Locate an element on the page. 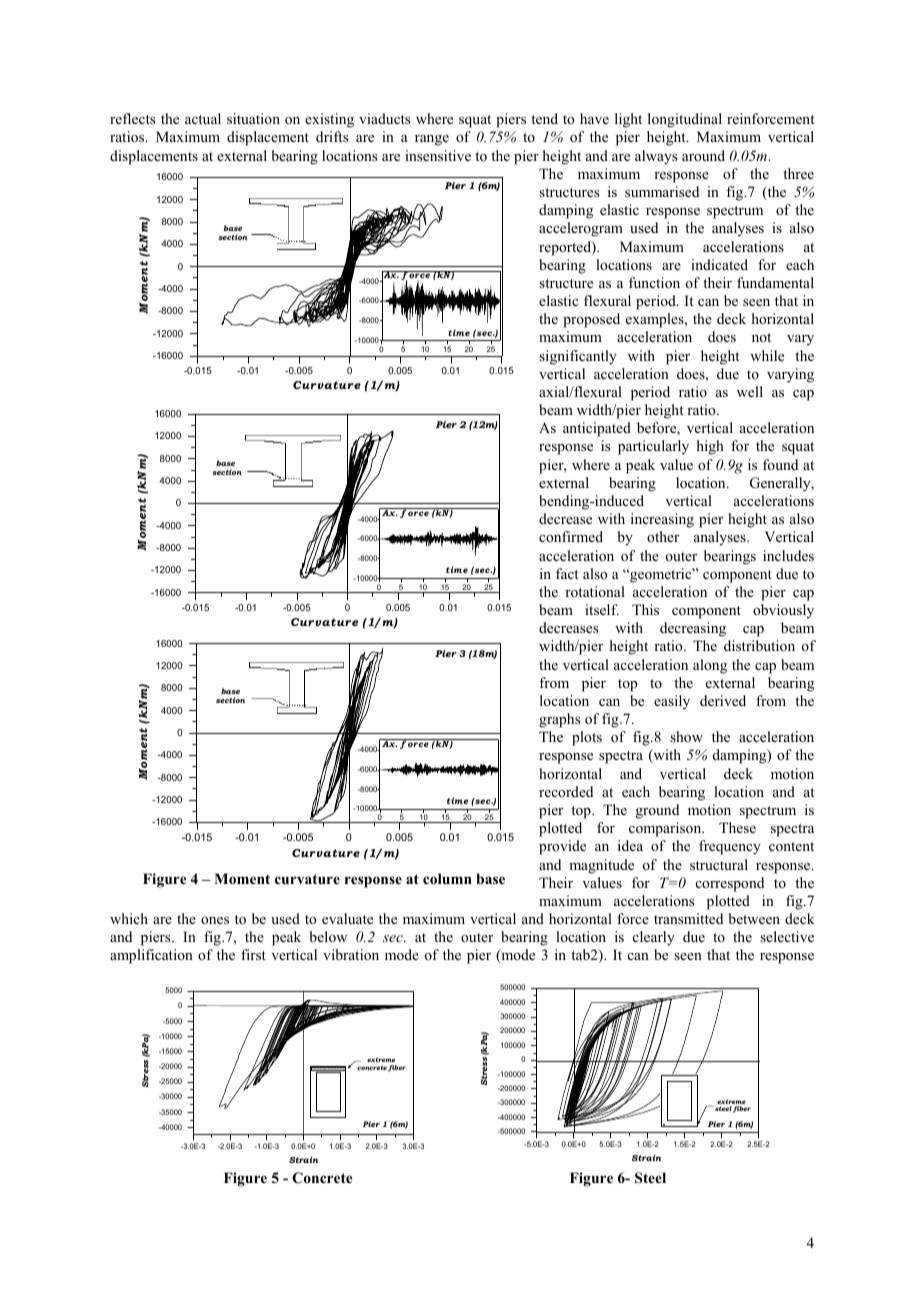 The height and width of the image is (1308, 924). around is located at coordinates (703, 155).
